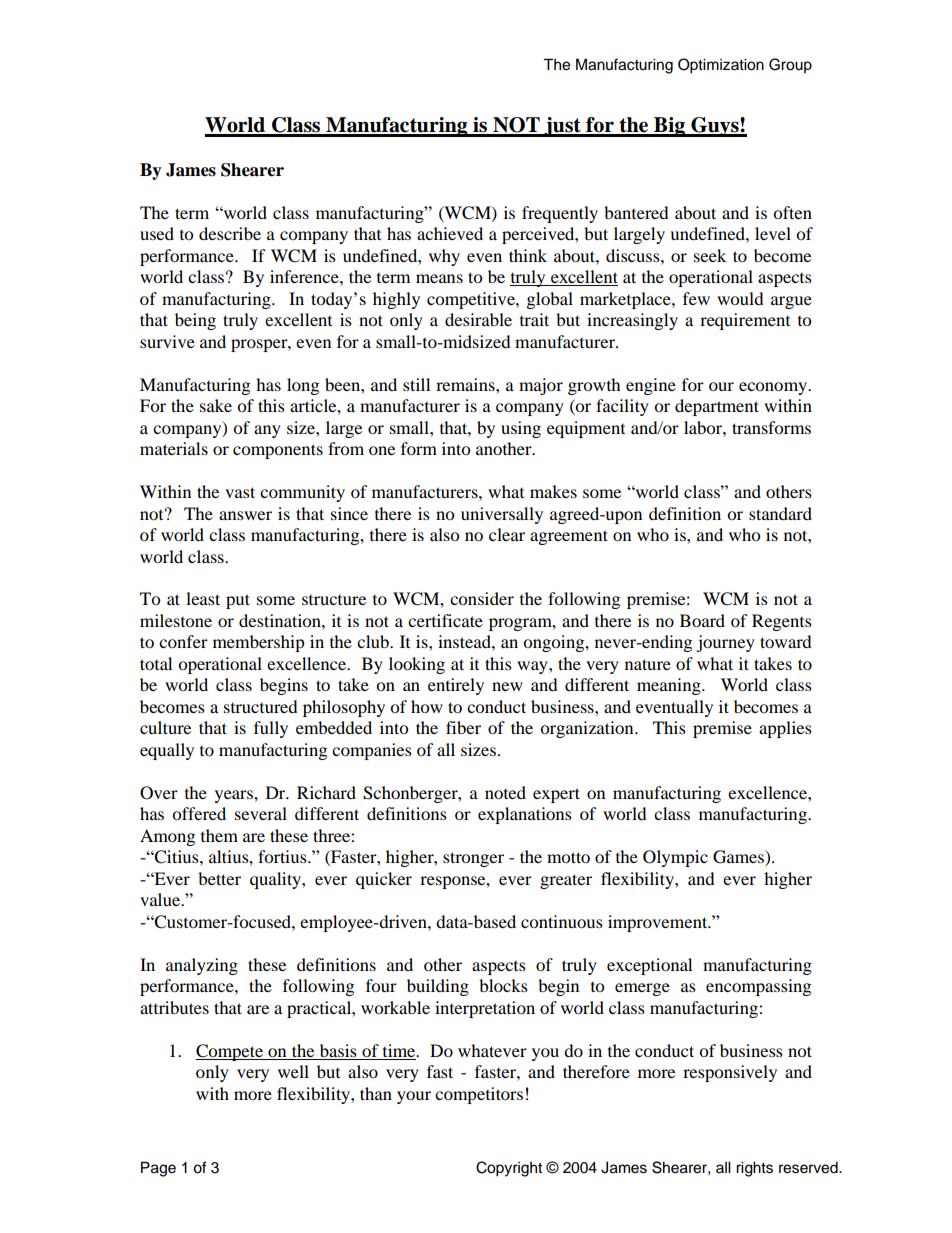  I want to click on describe, so click(230, 233).
